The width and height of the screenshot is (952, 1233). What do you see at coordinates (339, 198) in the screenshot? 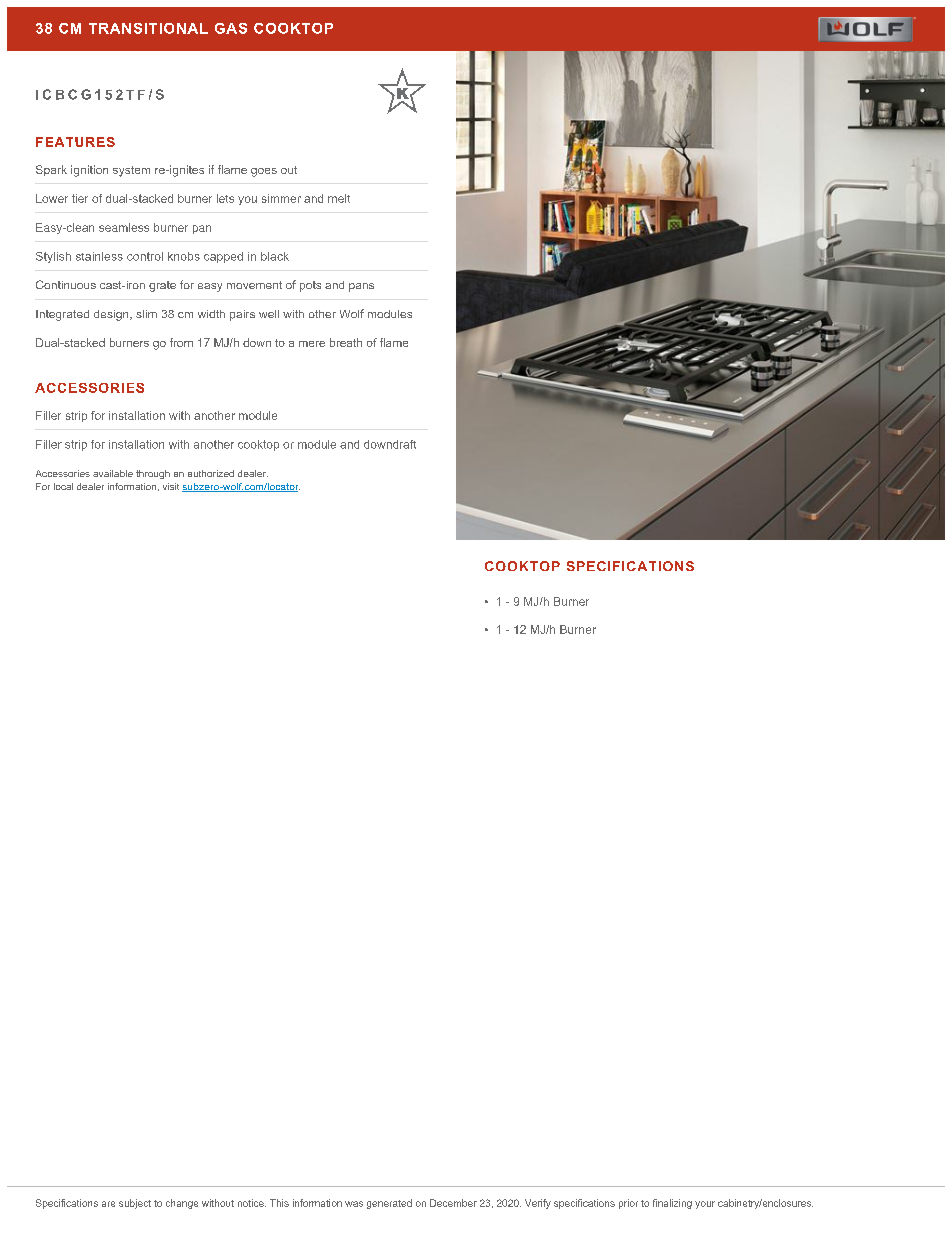
I see `melt` at bounding box center [339, 198].
